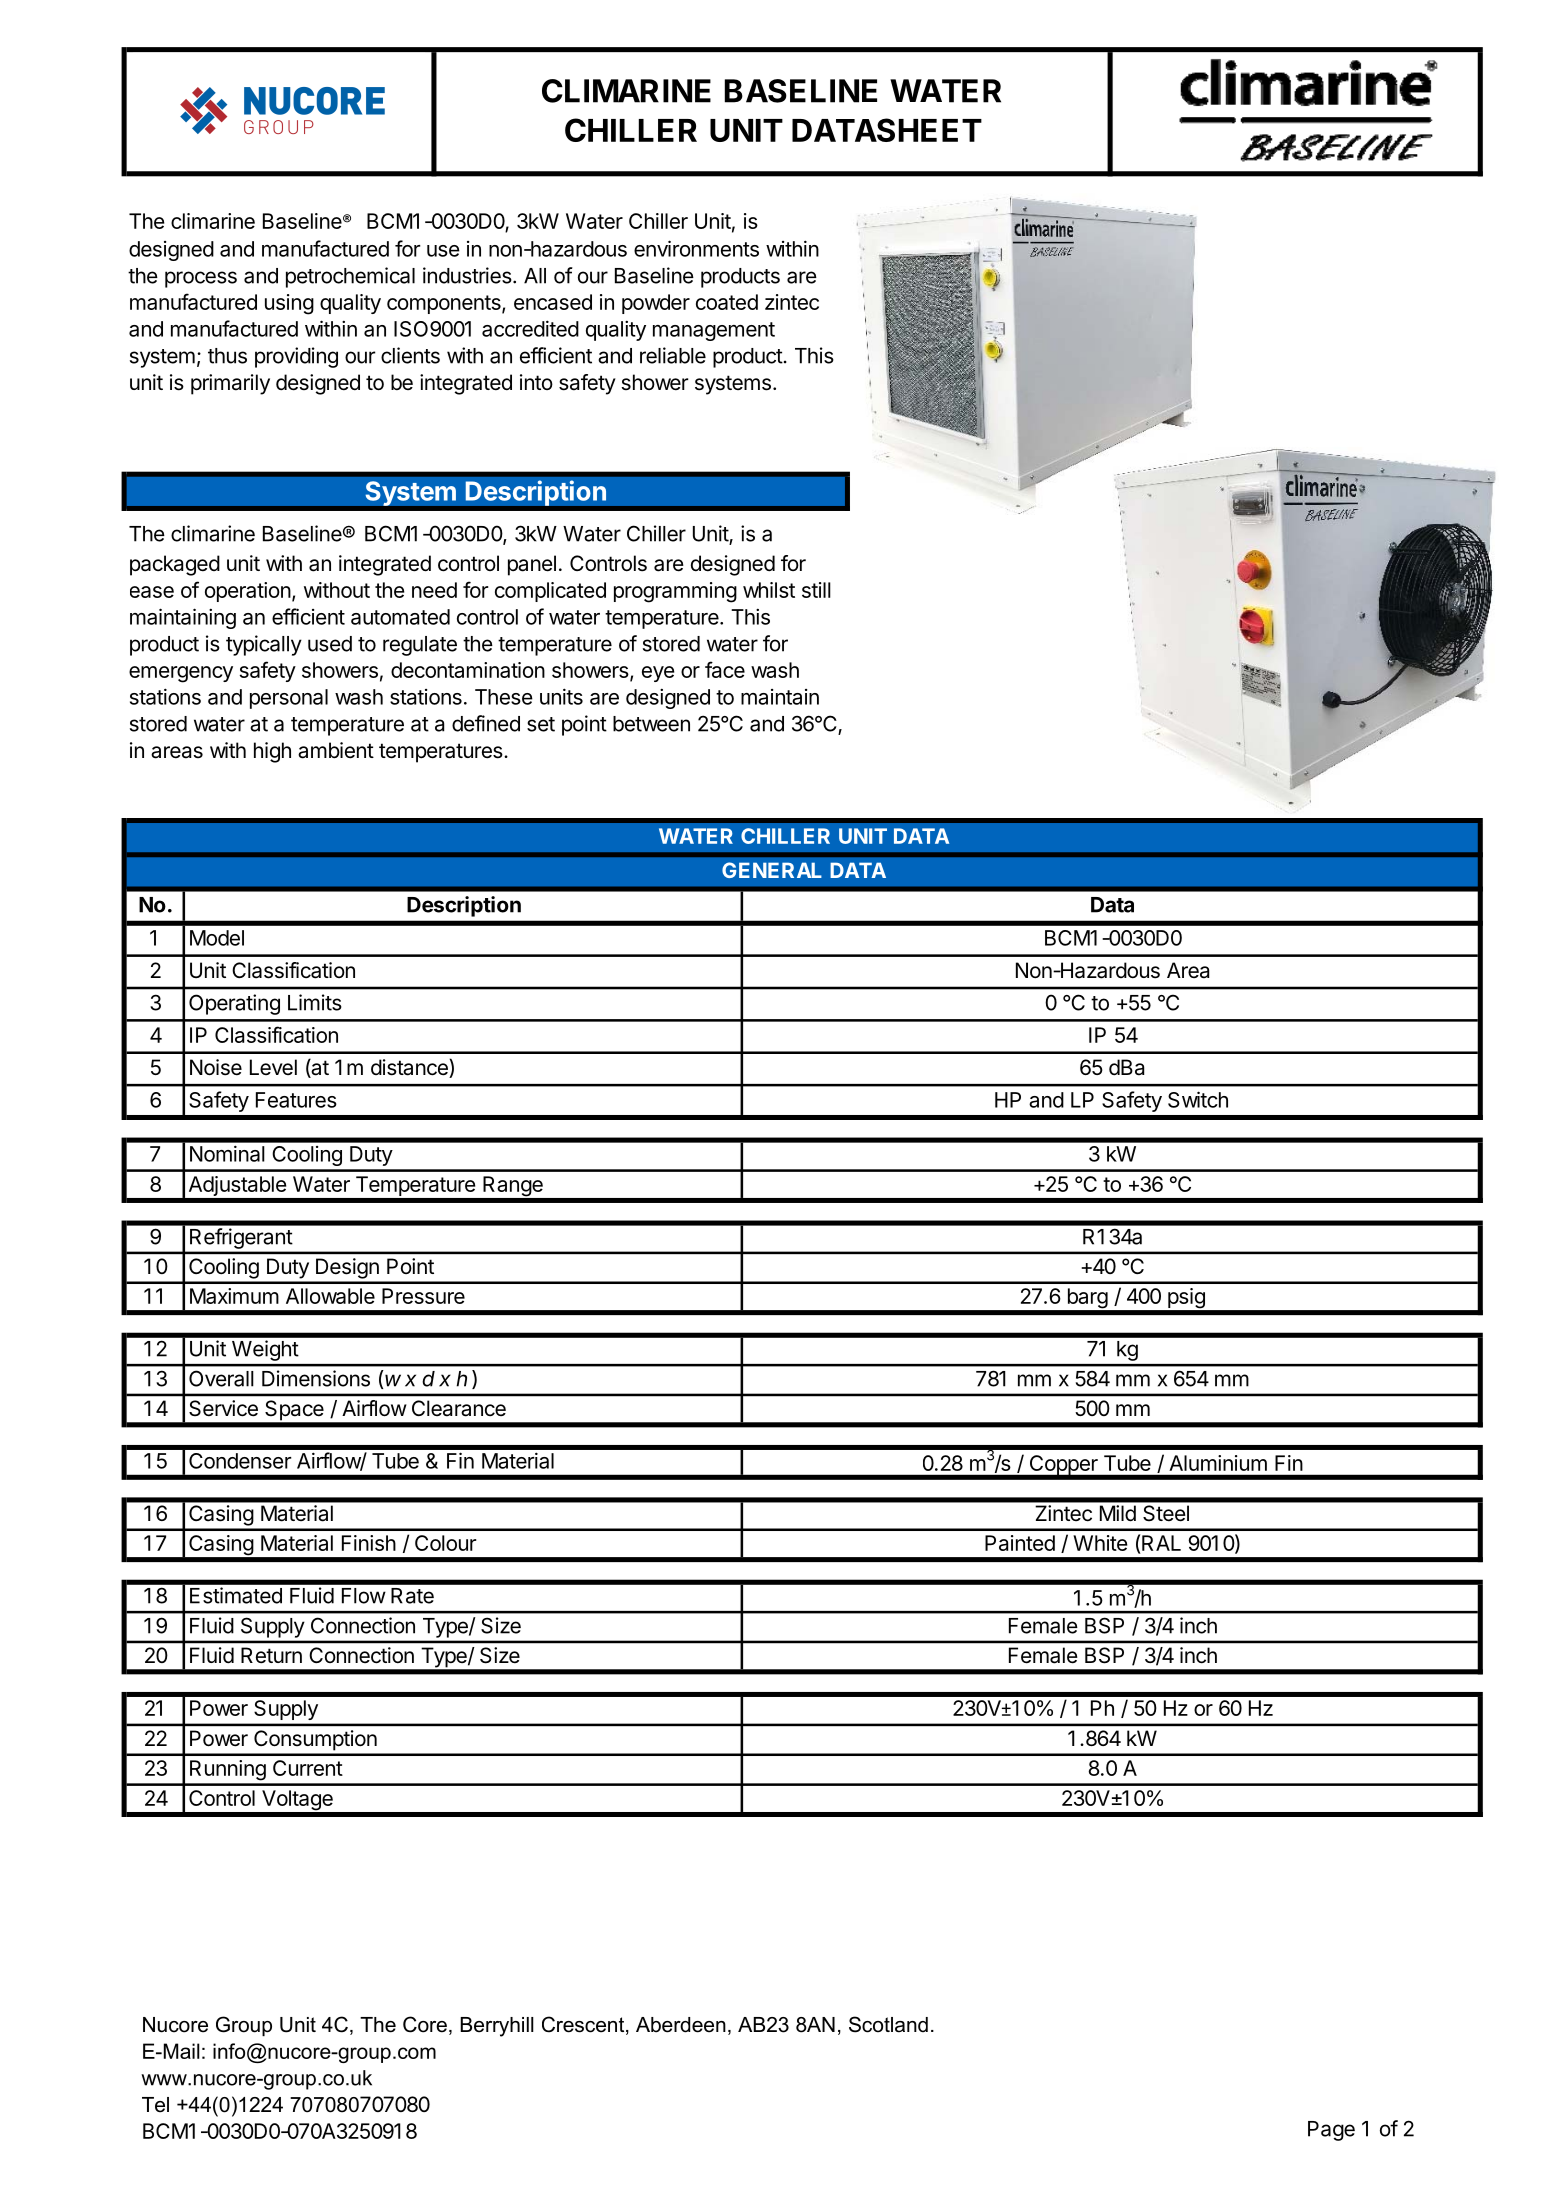 This screenshot has width=1558, height=2205. I want to click on Switch, so click(1198, 1099).
